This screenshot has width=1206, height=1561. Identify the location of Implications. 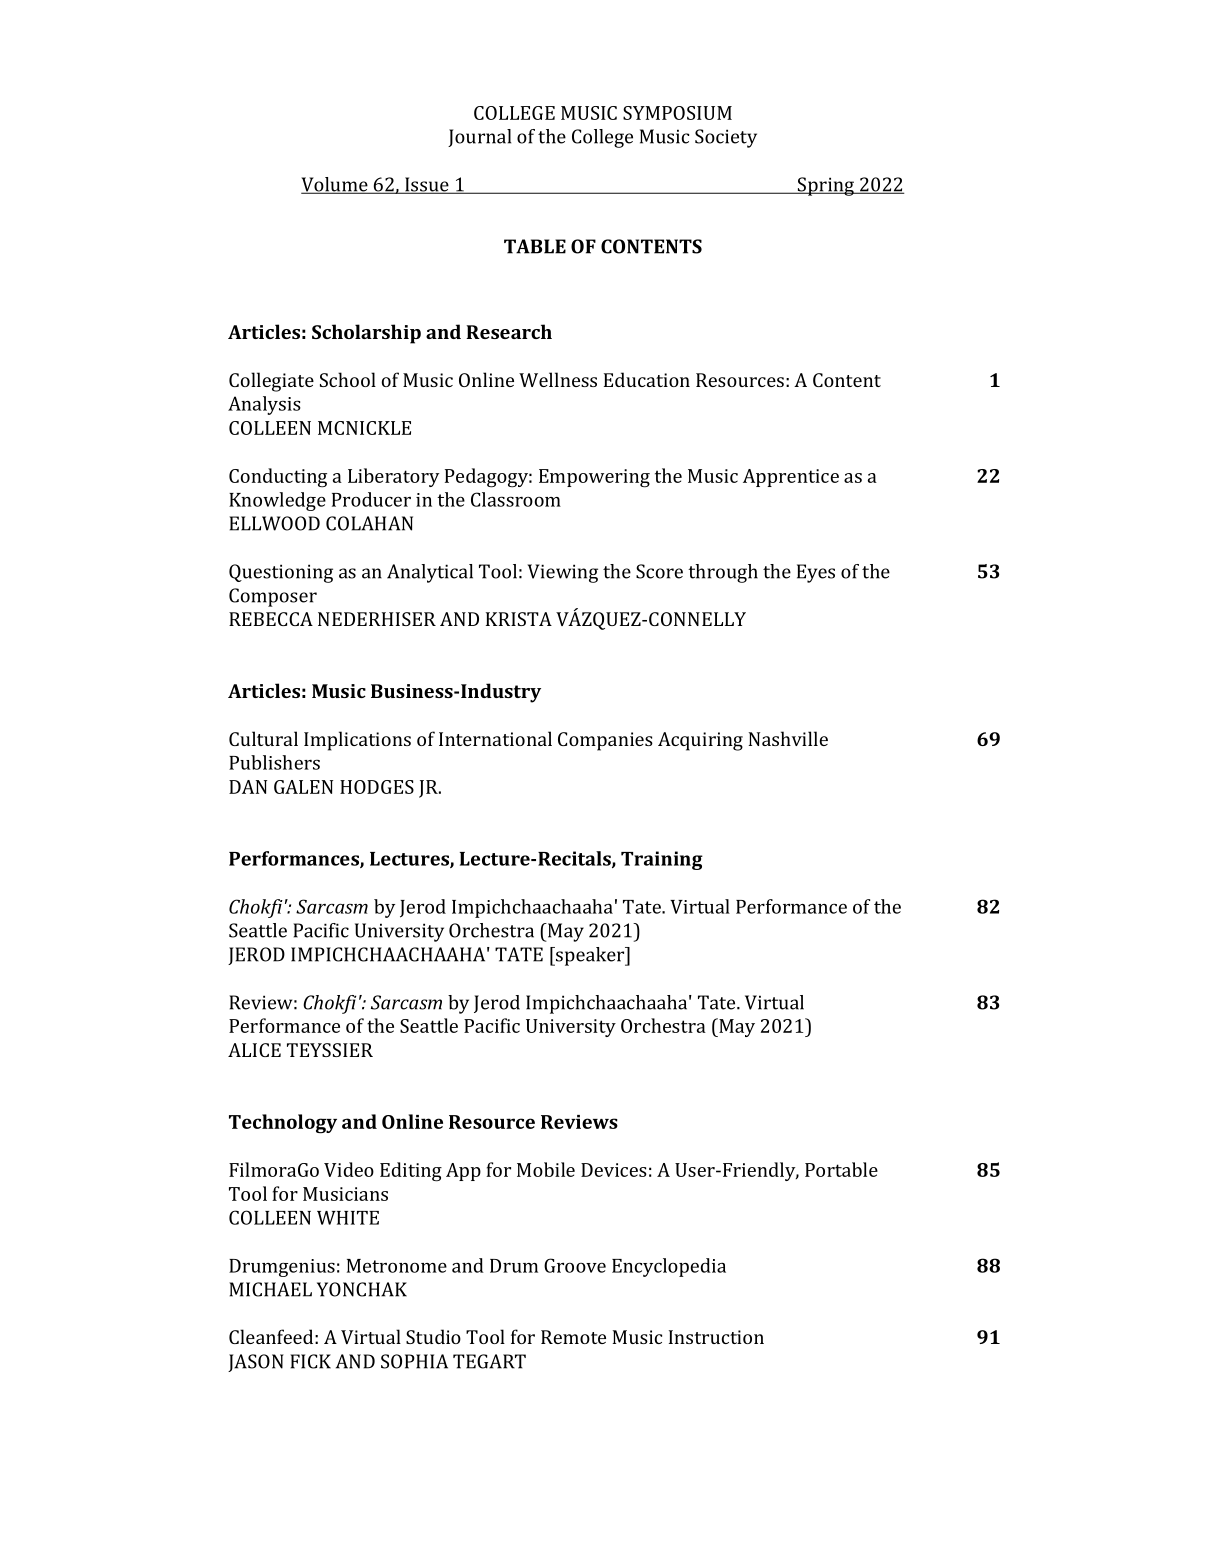
(357, 741).
